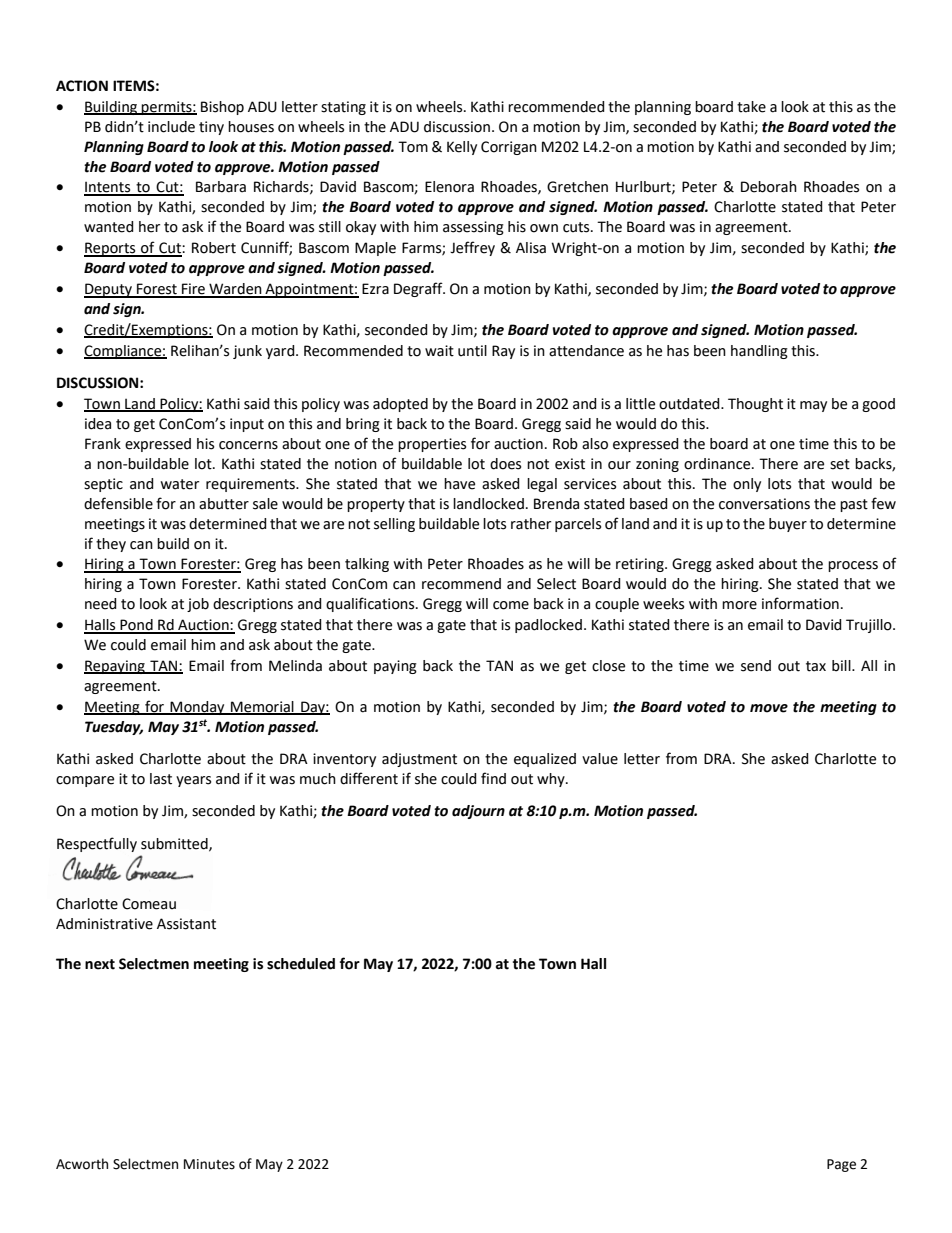 The image size is (952, 1233). What do you see at coordinates (493, 778) in the page?
I see `find` at bounding box center [493, 778].
